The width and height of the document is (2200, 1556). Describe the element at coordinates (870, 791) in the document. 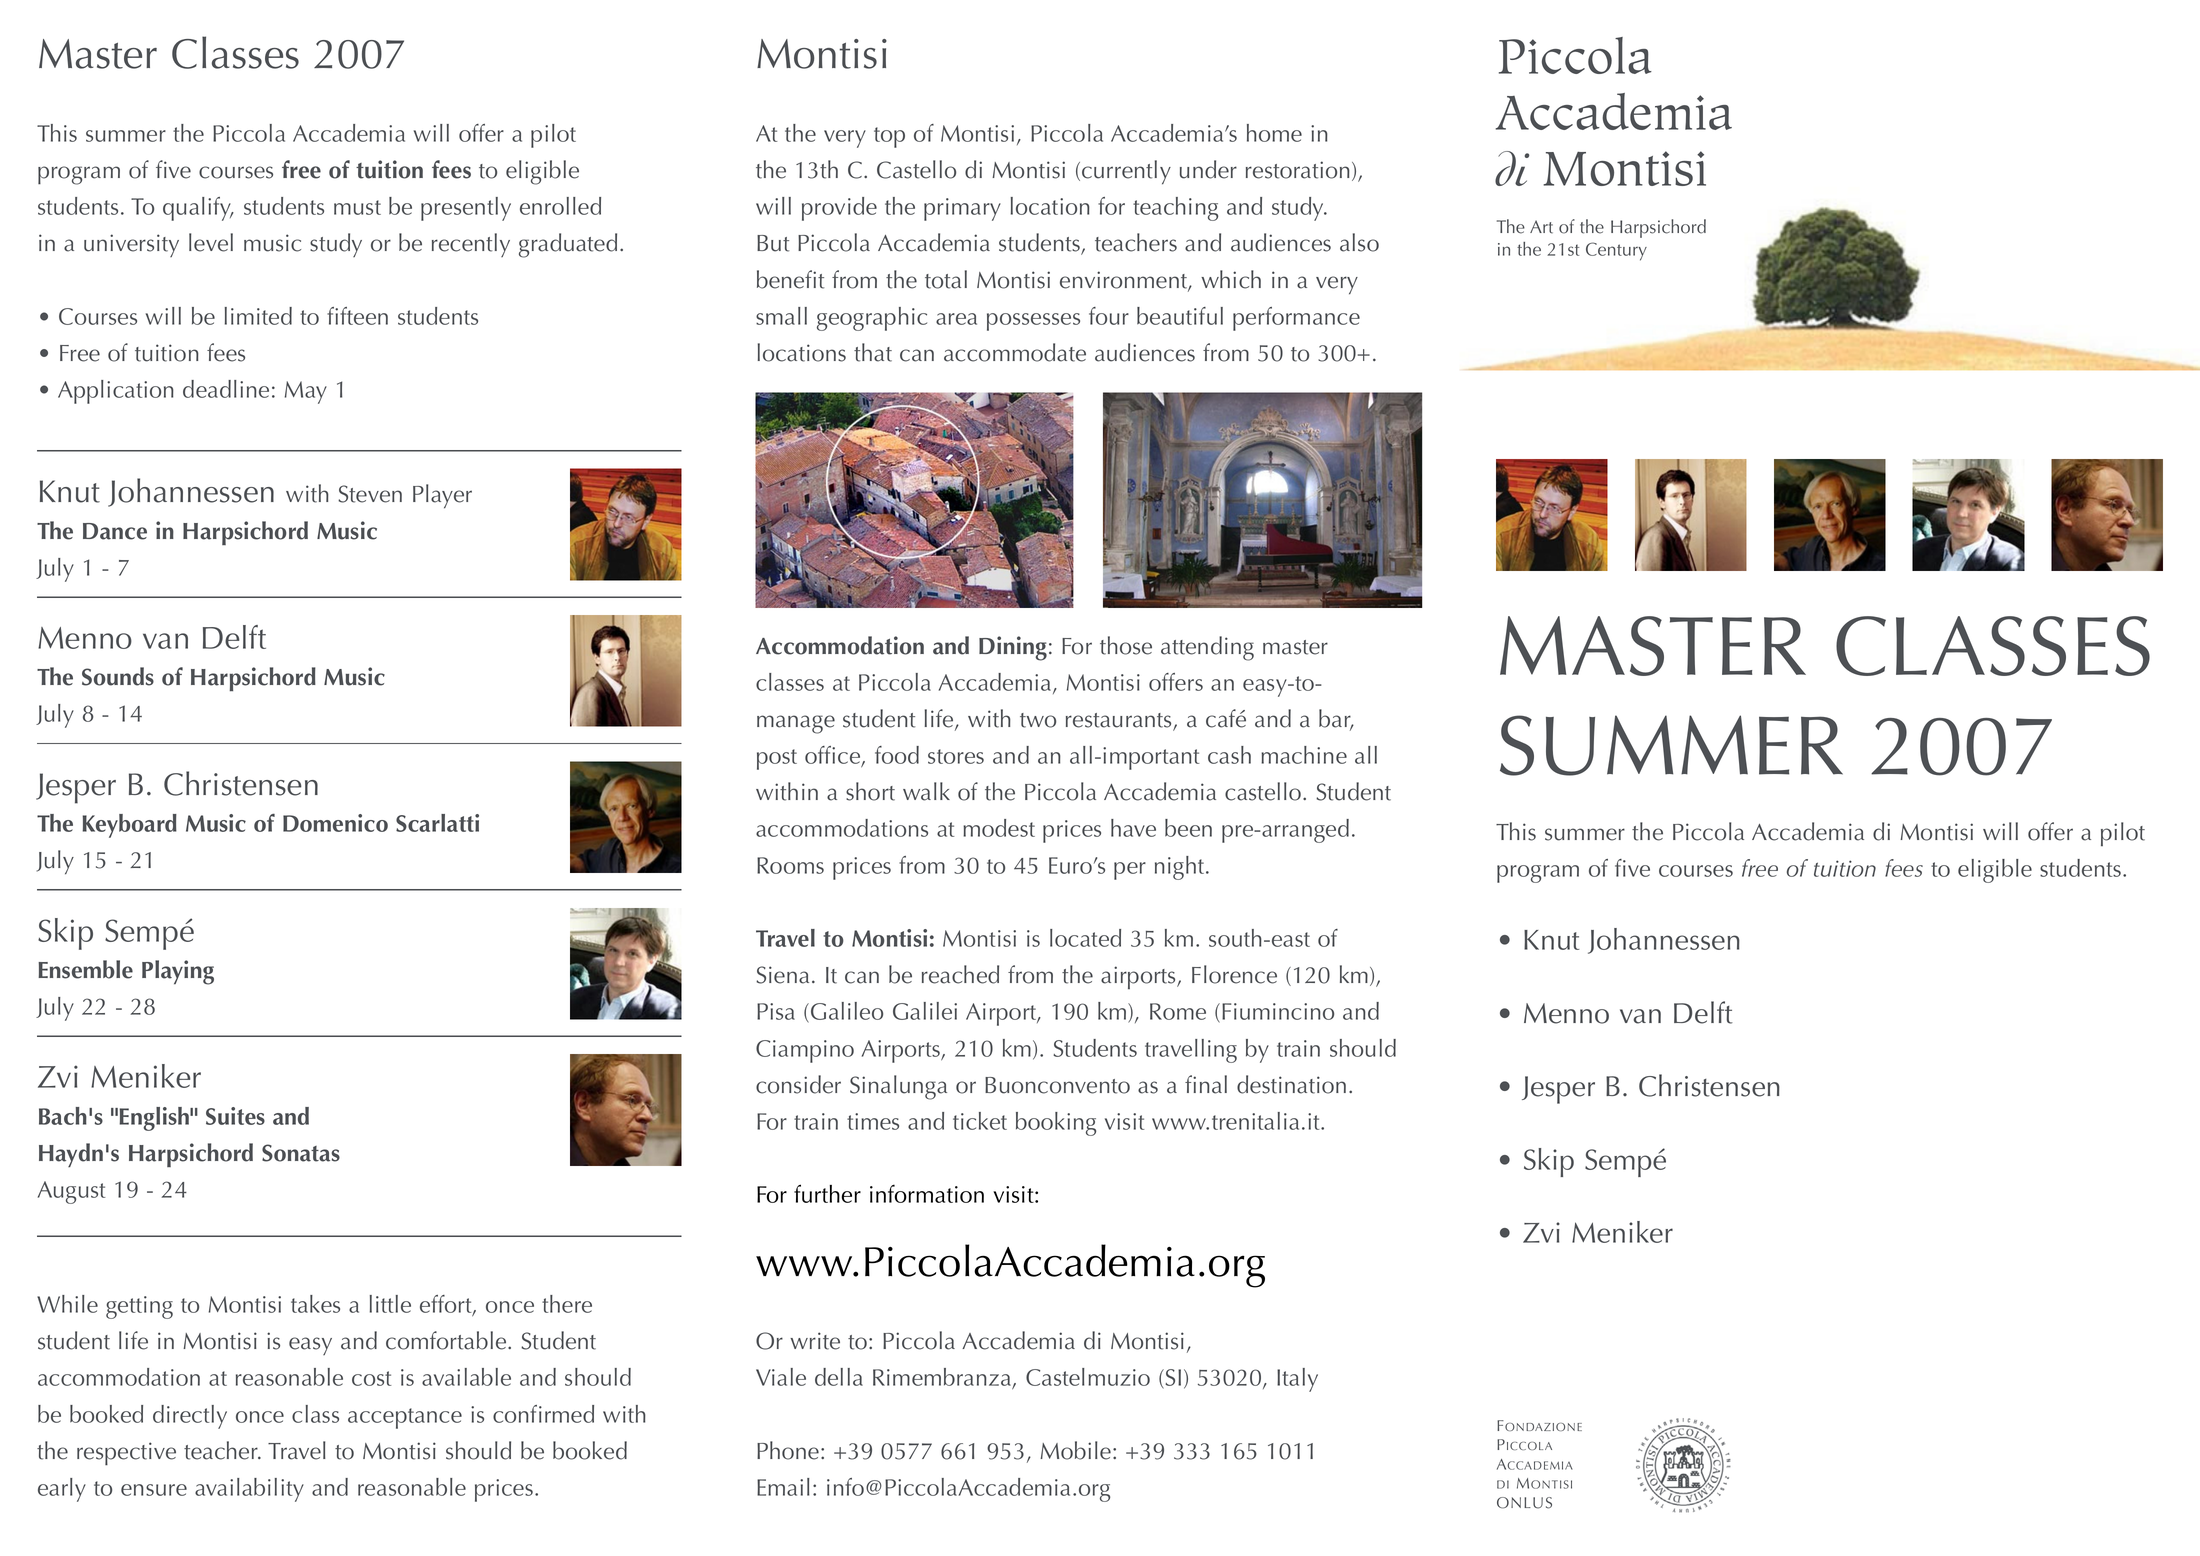

I see `short` at that location.
